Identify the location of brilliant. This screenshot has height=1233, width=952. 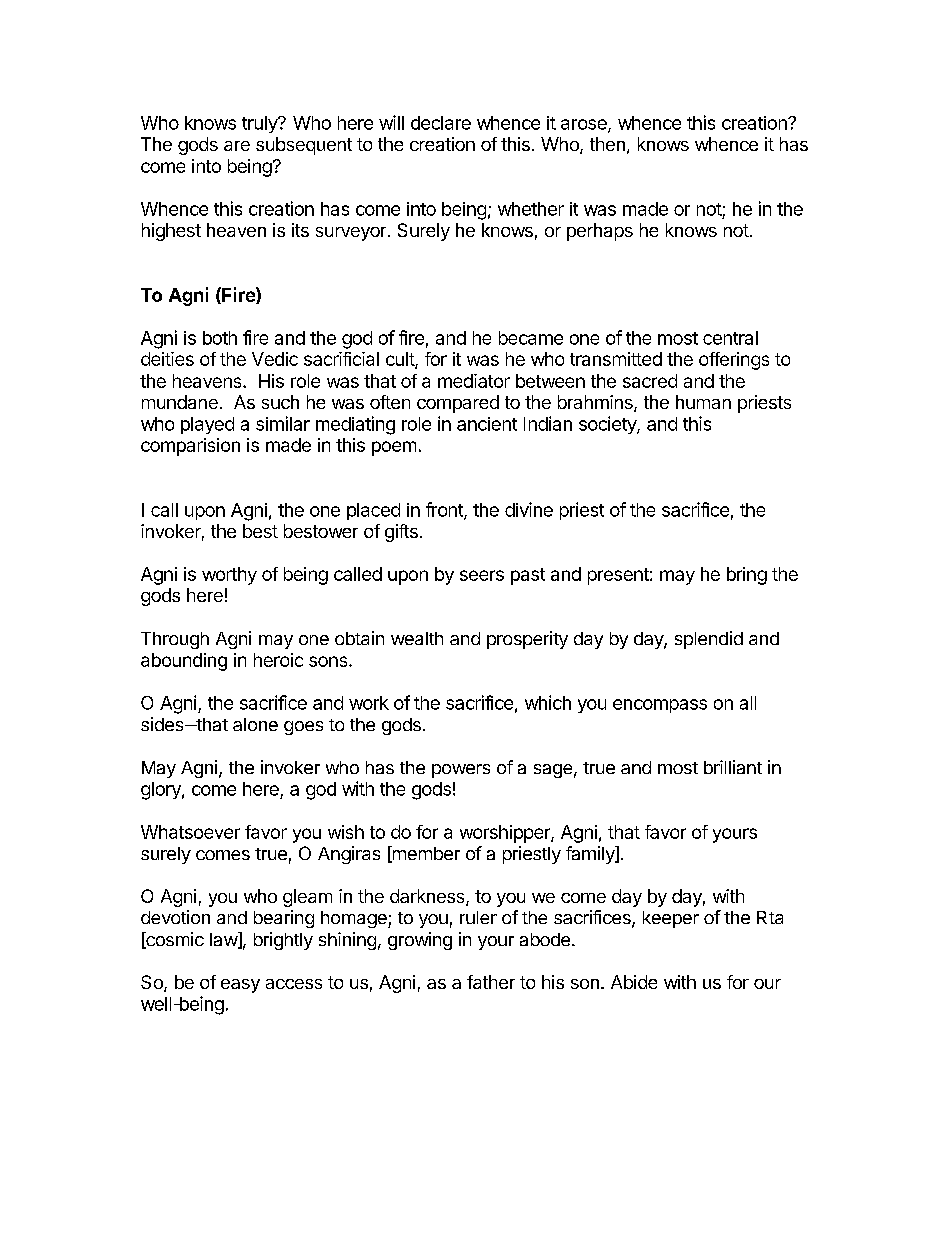
(733, 767).
